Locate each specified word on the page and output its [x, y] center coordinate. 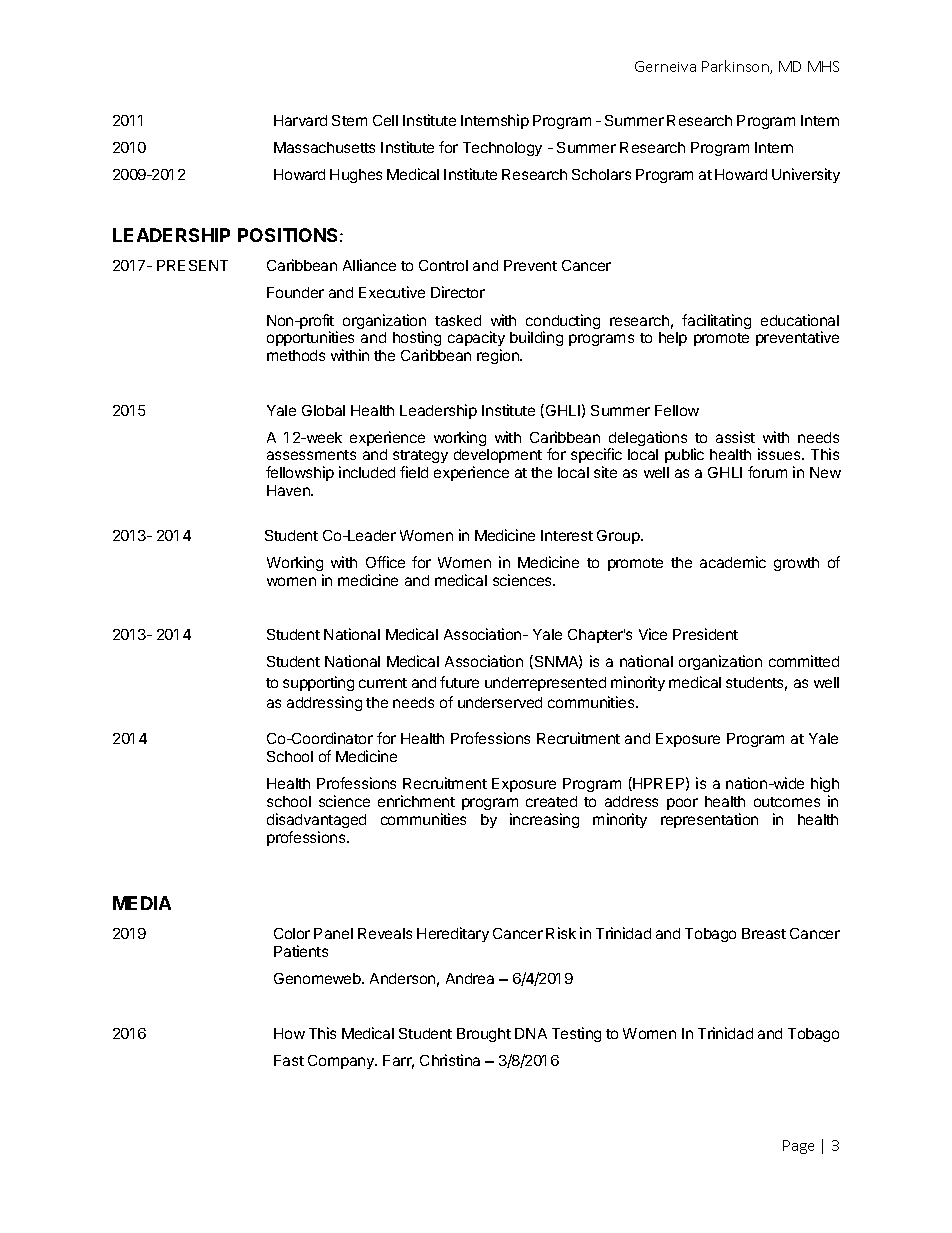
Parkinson [736, 67]
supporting [318, 683]
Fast [289, 1060]
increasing [544, 820]
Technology [502, 149]
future [459, 682]
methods [296, 355]
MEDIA [142, 903]
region [499, 356]
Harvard [300, 120]
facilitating [716, 321]
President [705, 634]
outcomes [787, 802]
